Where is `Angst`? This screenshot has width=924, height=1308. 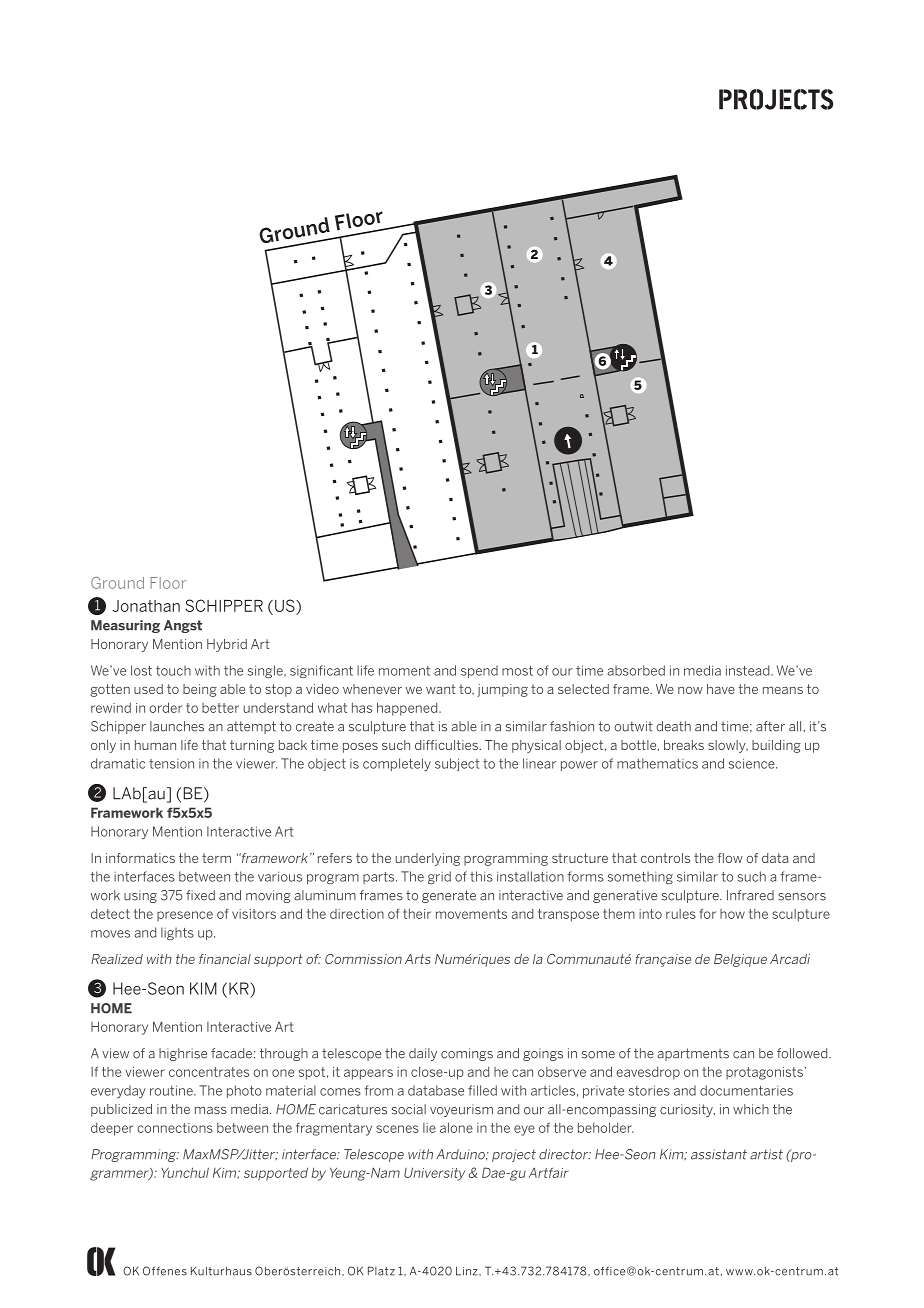
Angst is located at coordinates (183, 626).
